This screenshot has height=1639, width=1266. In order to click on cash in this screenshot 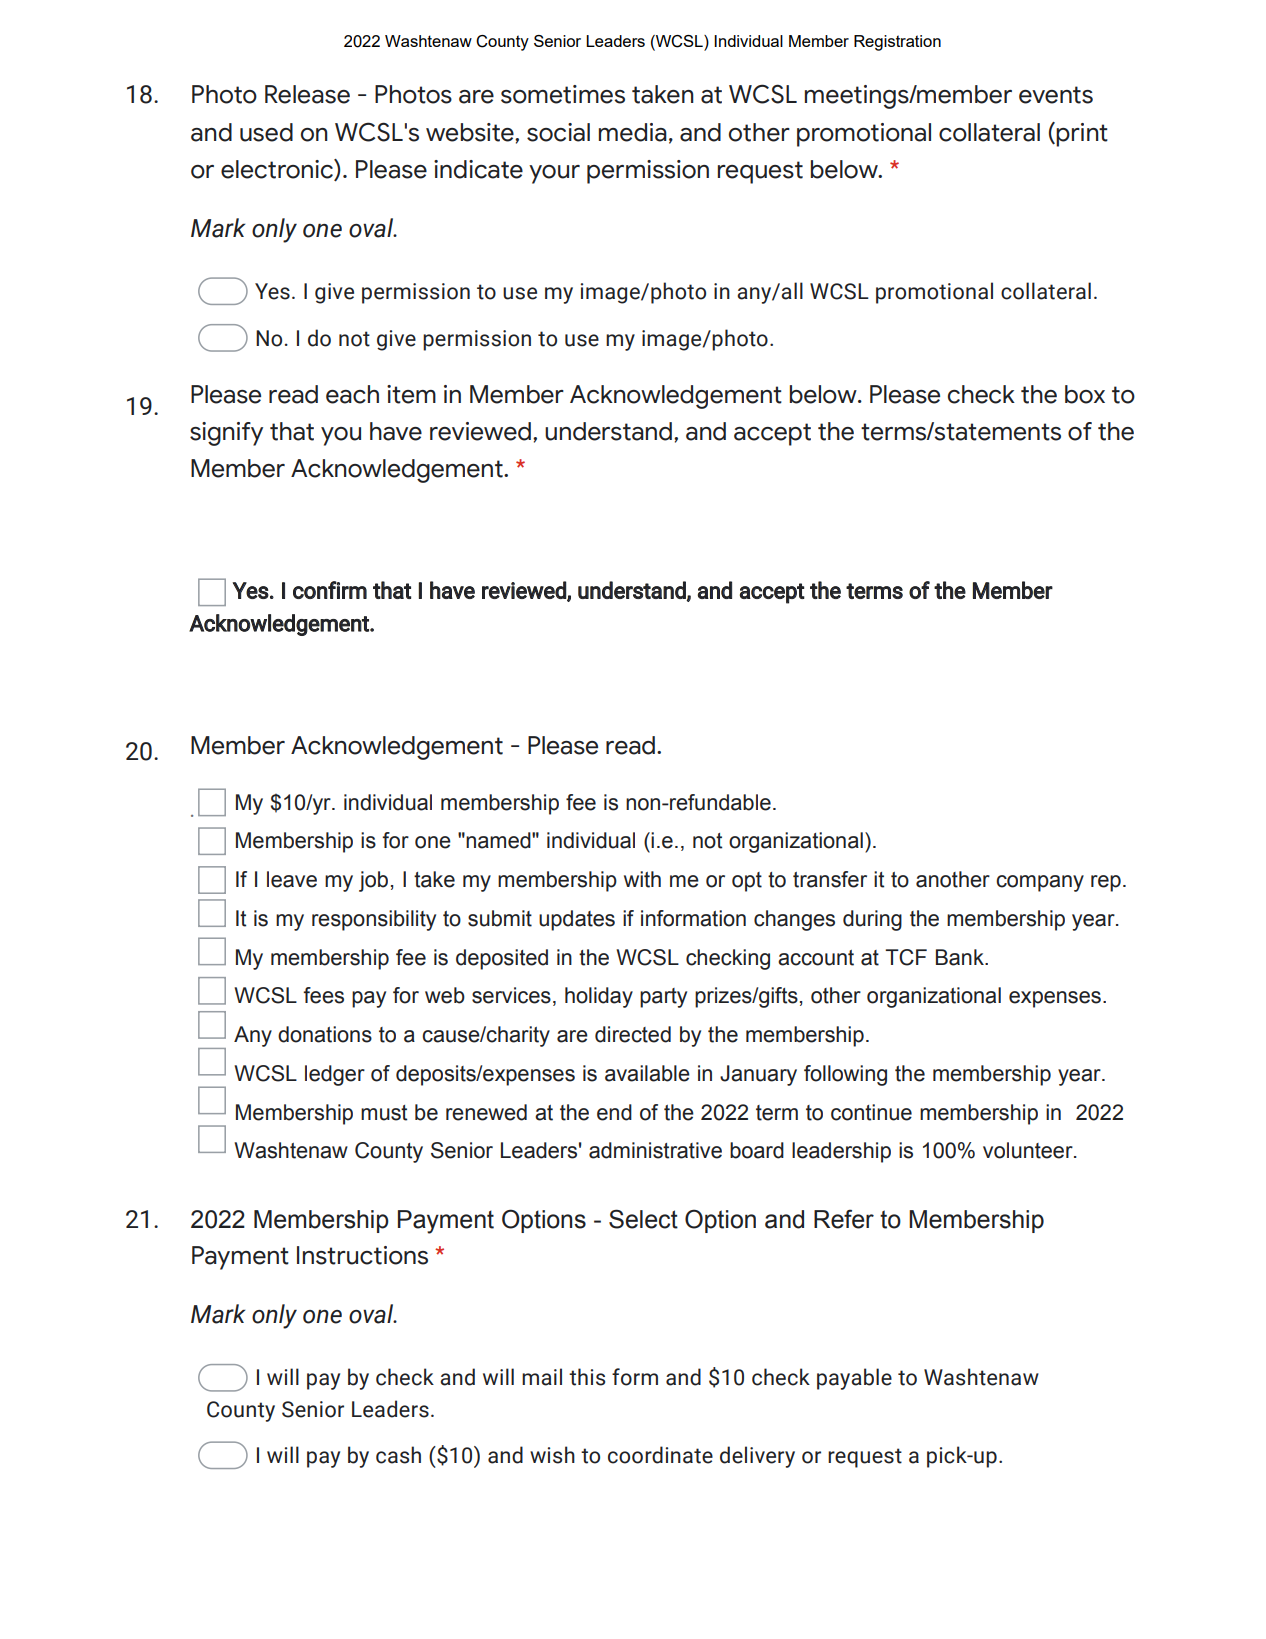, I will do `click(398, 1455)`.
